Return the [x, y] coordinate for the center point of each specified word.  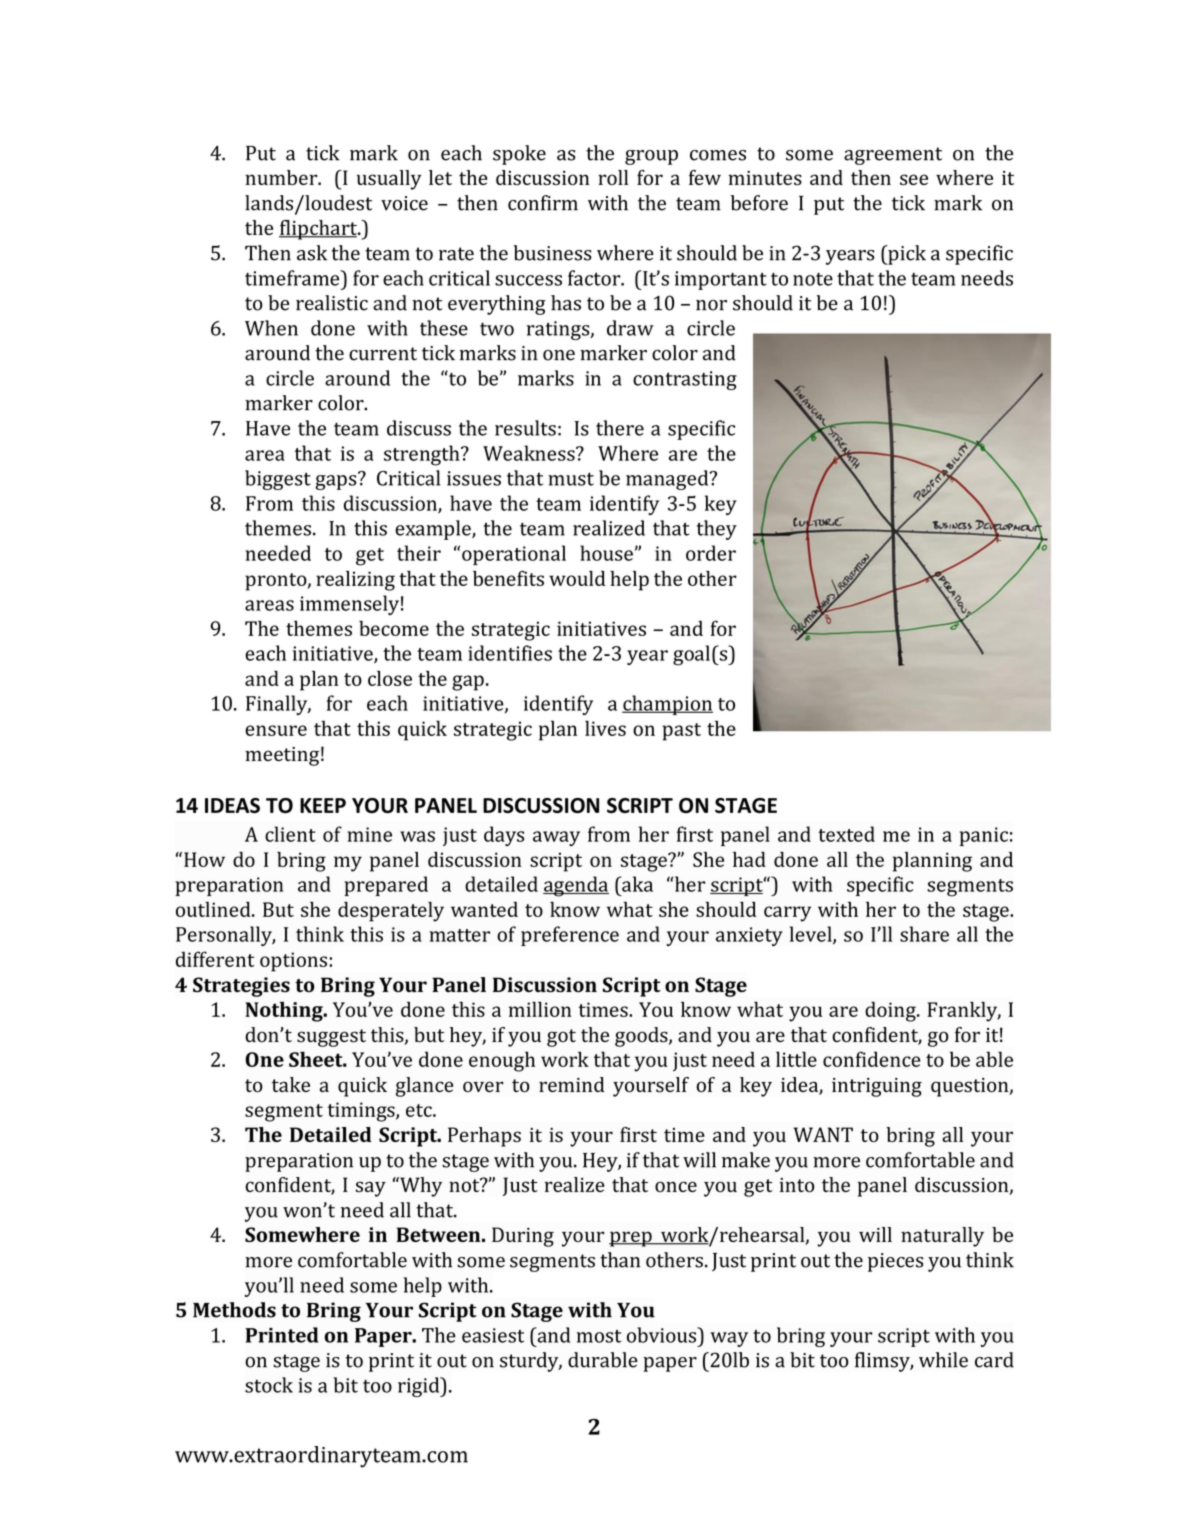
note [813, 279]
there [620, 428]
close [390, 678]
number [282, 177]
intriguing [877, 1087]
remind [572, 1084]
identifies [510, 653]
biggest [278, 480]
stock [269, 1385]
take [291, 1084]
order [711, 553]
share [924, 934]
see [914, 179]
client [290, 834]
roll [613, 177]
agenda [576, 886]
